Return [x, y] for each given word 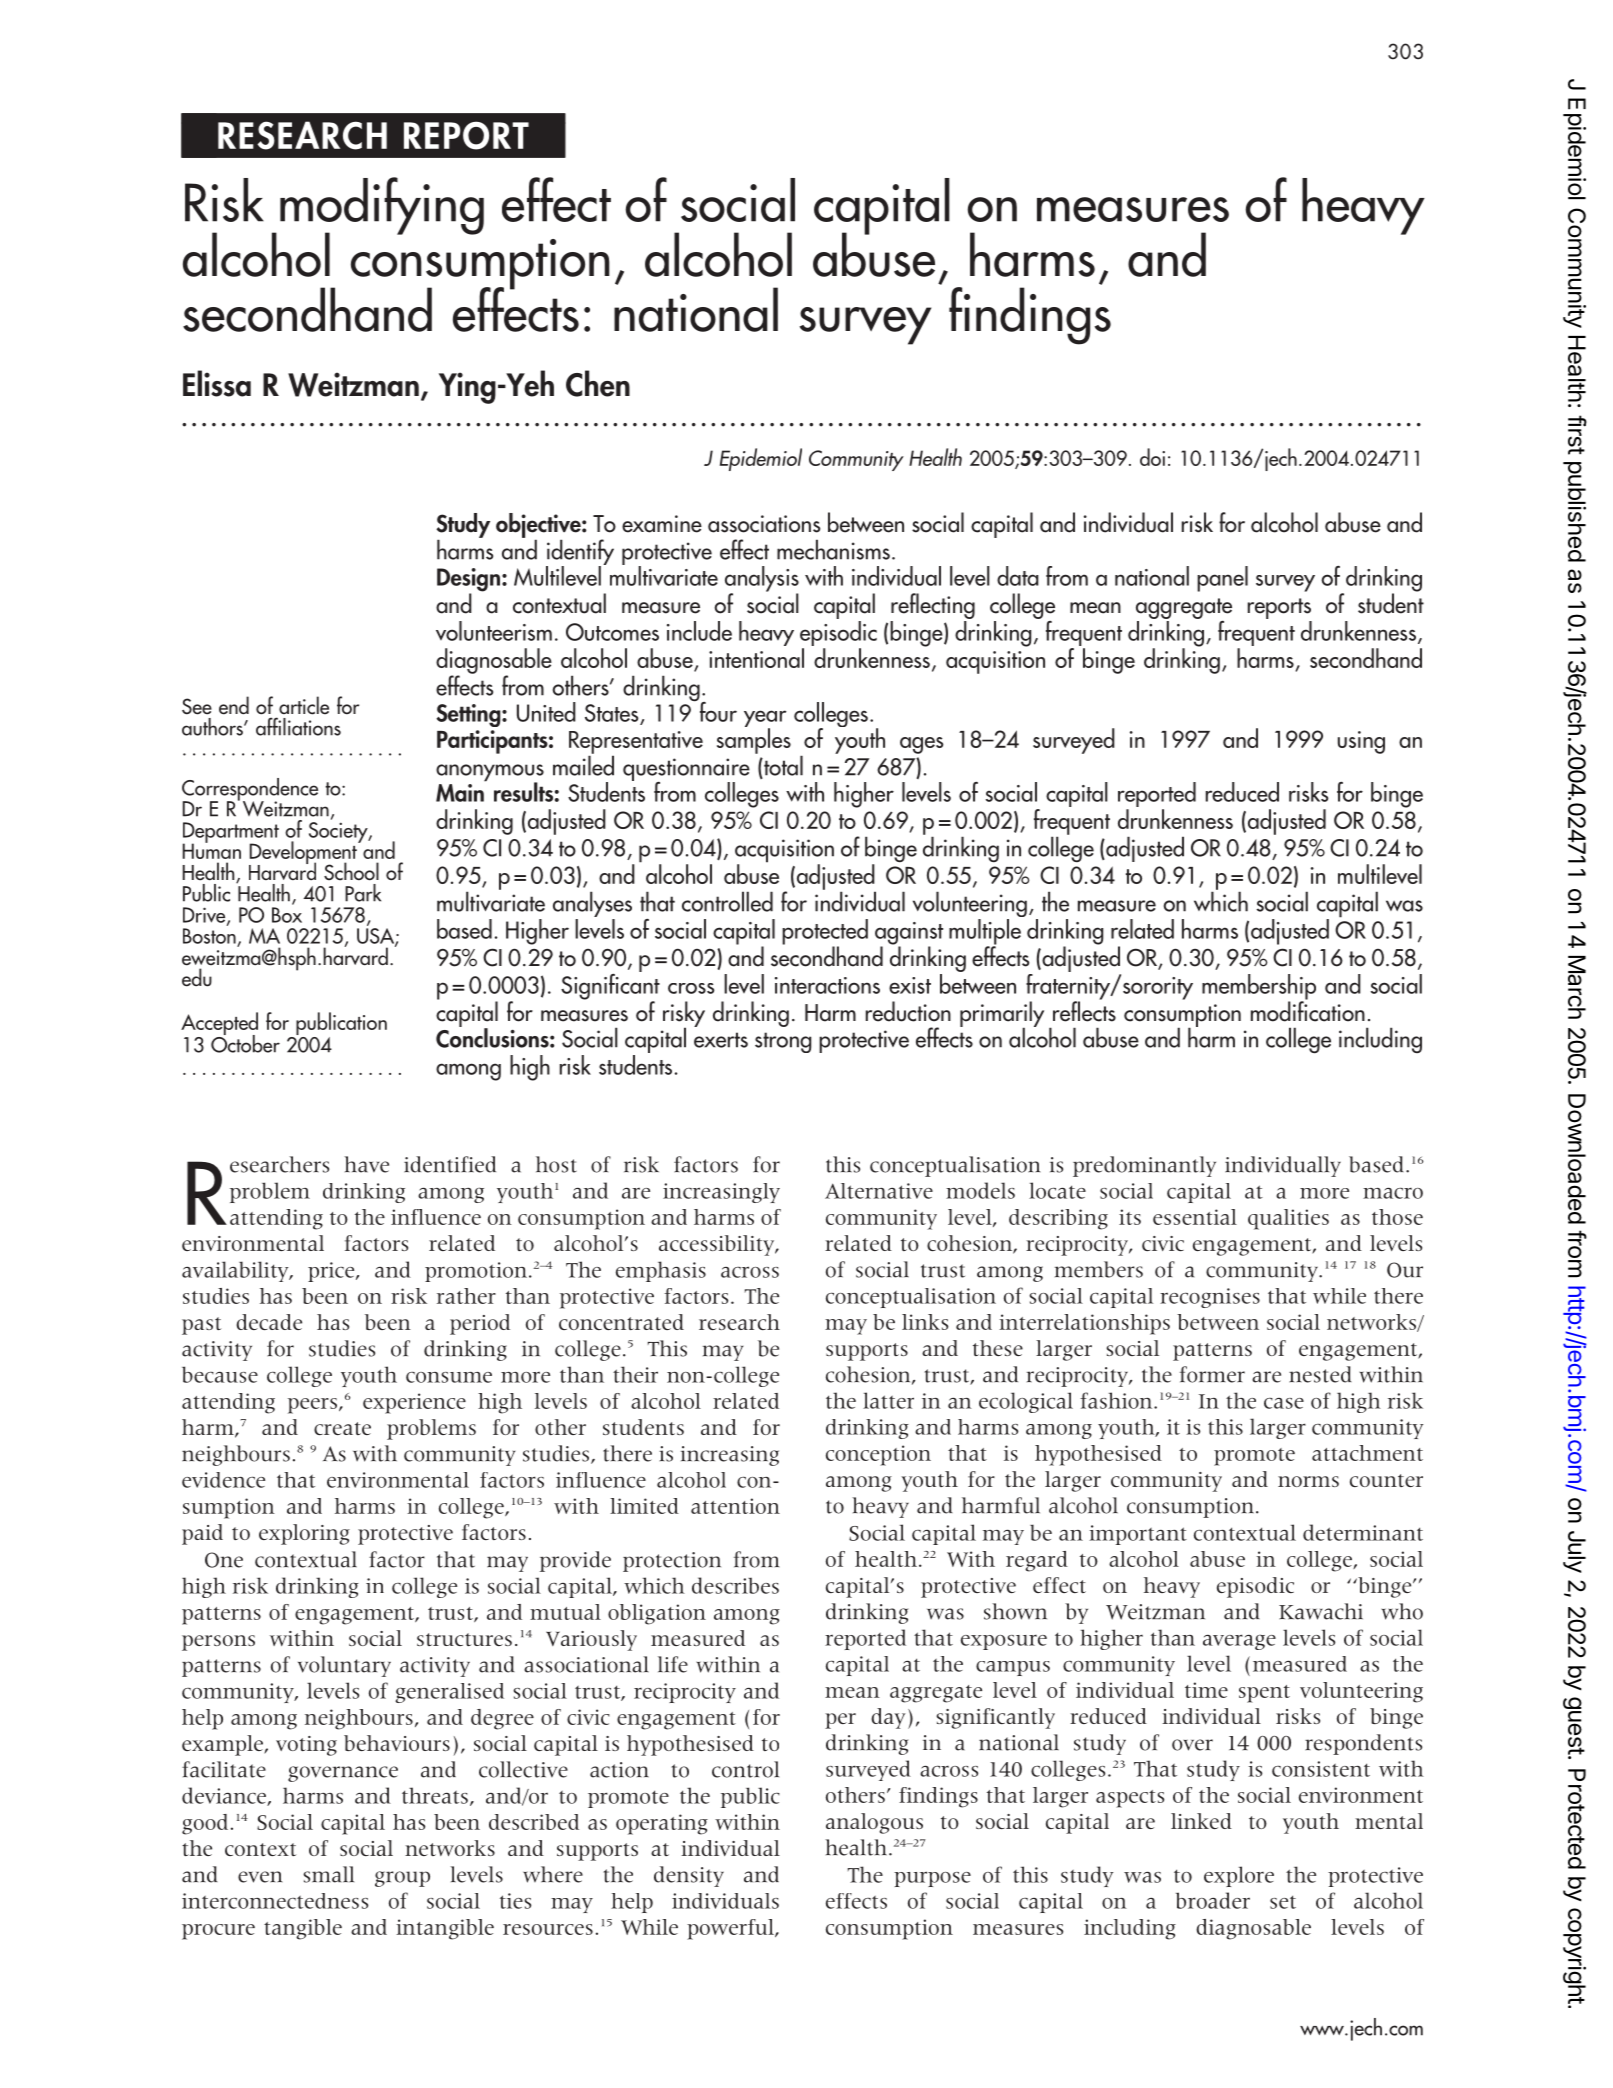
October [245, 1042]
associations [764, 524]
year [765, 720]
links [925, 1322]
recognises [1210, 1298]
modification [1308, 1010]
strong [783, 1042]
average [1239, 1642]
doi [1152, 457]
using [1361, 742]
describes [735, 1585]
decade [269, 1322]
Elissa [217, 383]
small [328, 1874]
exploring [304, 1534]
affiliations [298, 726]
